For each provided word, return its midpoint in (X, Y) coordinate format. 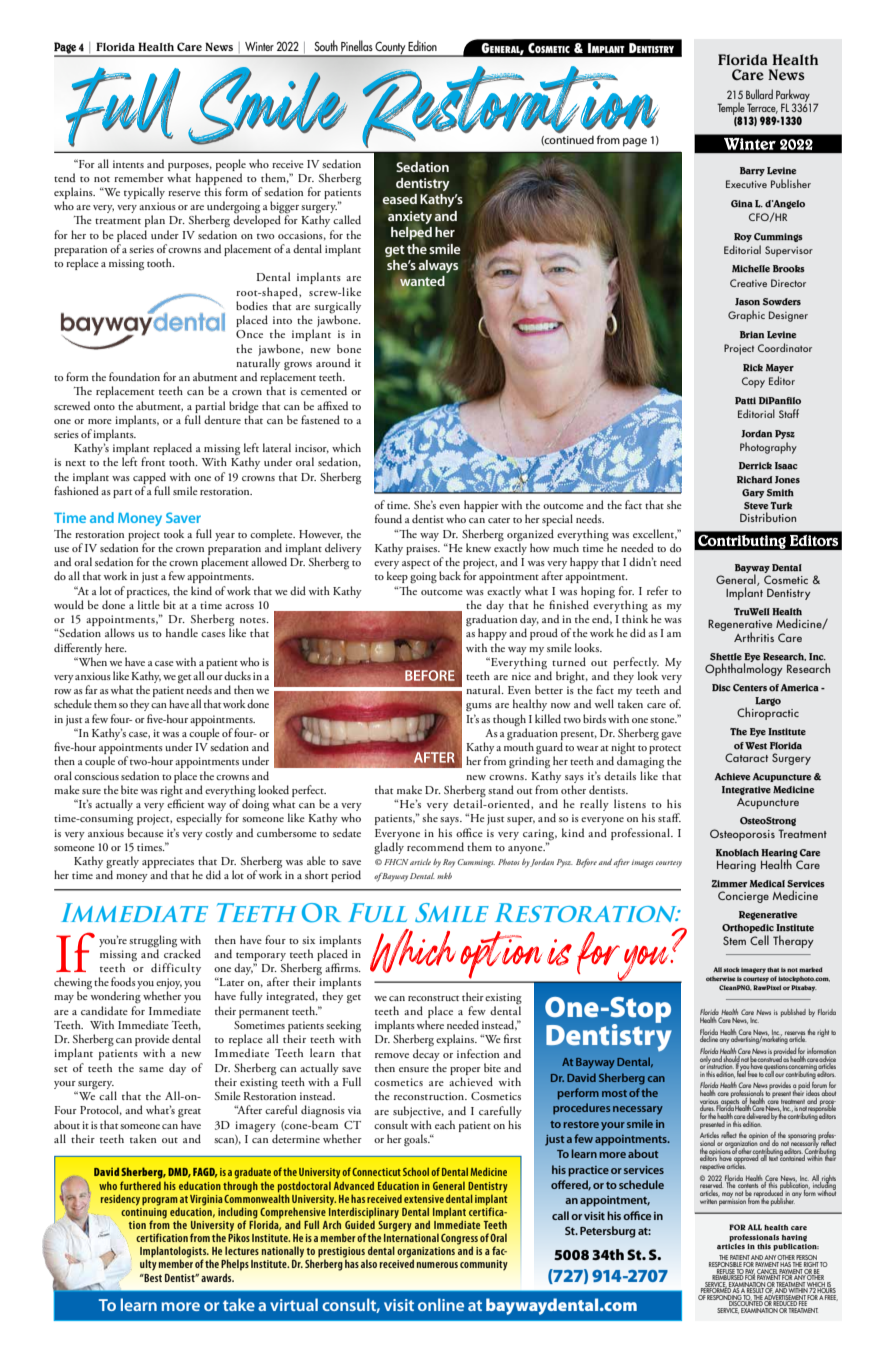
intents (128, 164)
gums (479, 707)
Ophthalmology (744, 668)
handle (182, 632)
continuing (144, 1213)
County (391, 49)
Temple (731, 109)
